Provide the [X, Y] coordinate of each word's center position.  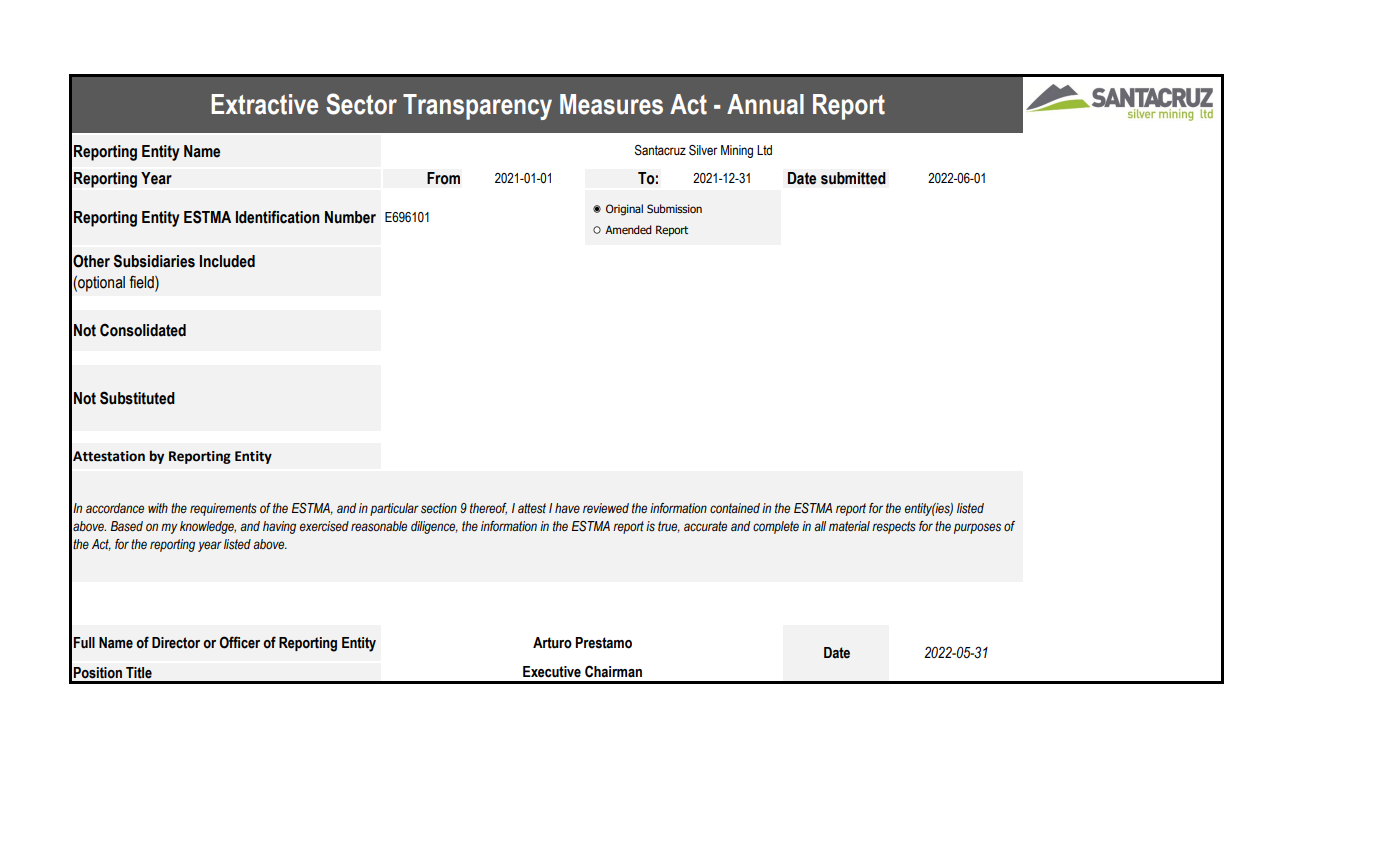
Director [176, 643]
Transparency [477, 107]
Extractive [264, 104]
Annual [765, 104]
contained [735, 508]
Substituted [137, 398]
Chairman [613, 671]
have [567, 508]
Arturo [552, 643]
